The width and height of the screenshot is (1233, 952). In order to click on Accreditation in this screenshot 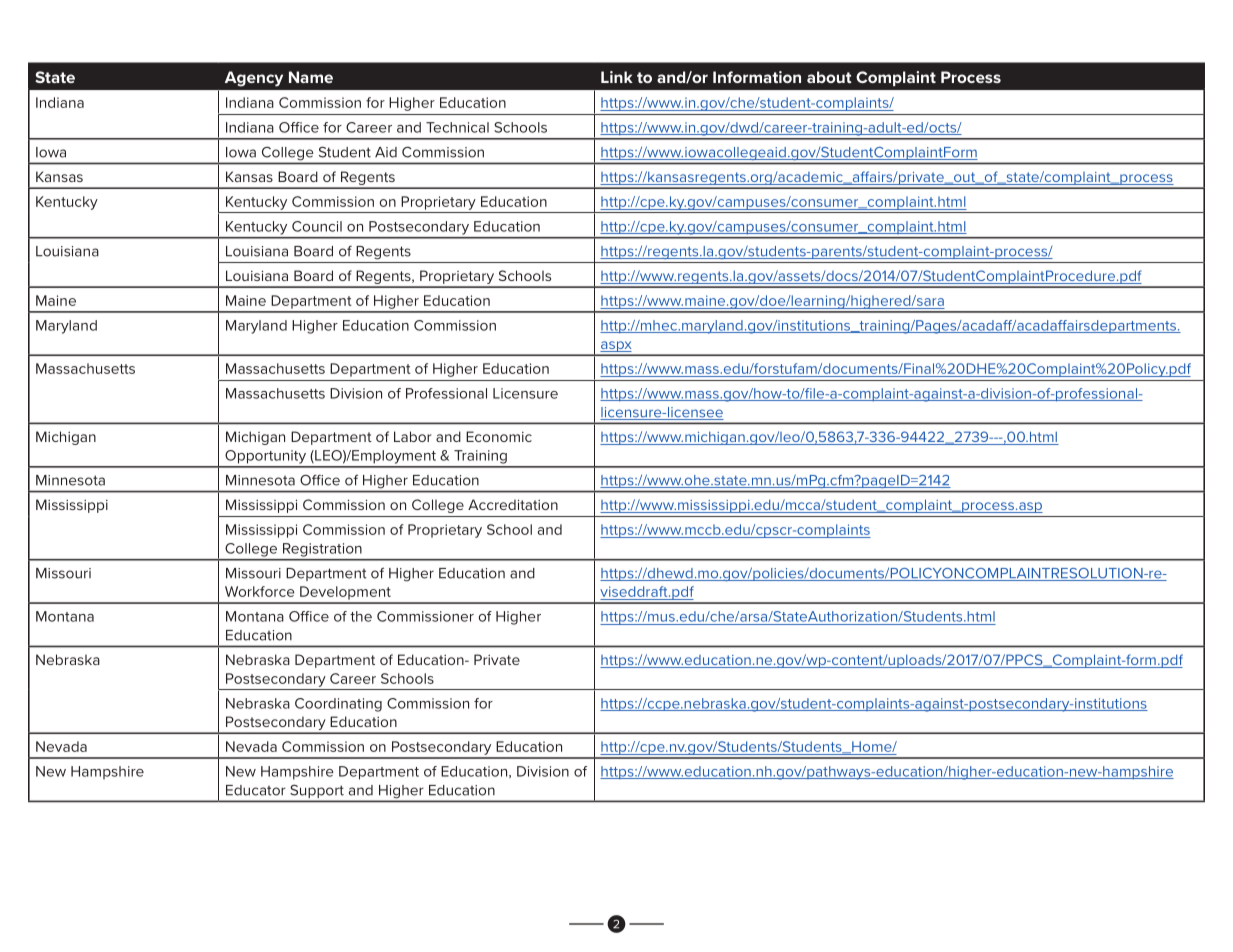, I will do `click(513, 504)`.
